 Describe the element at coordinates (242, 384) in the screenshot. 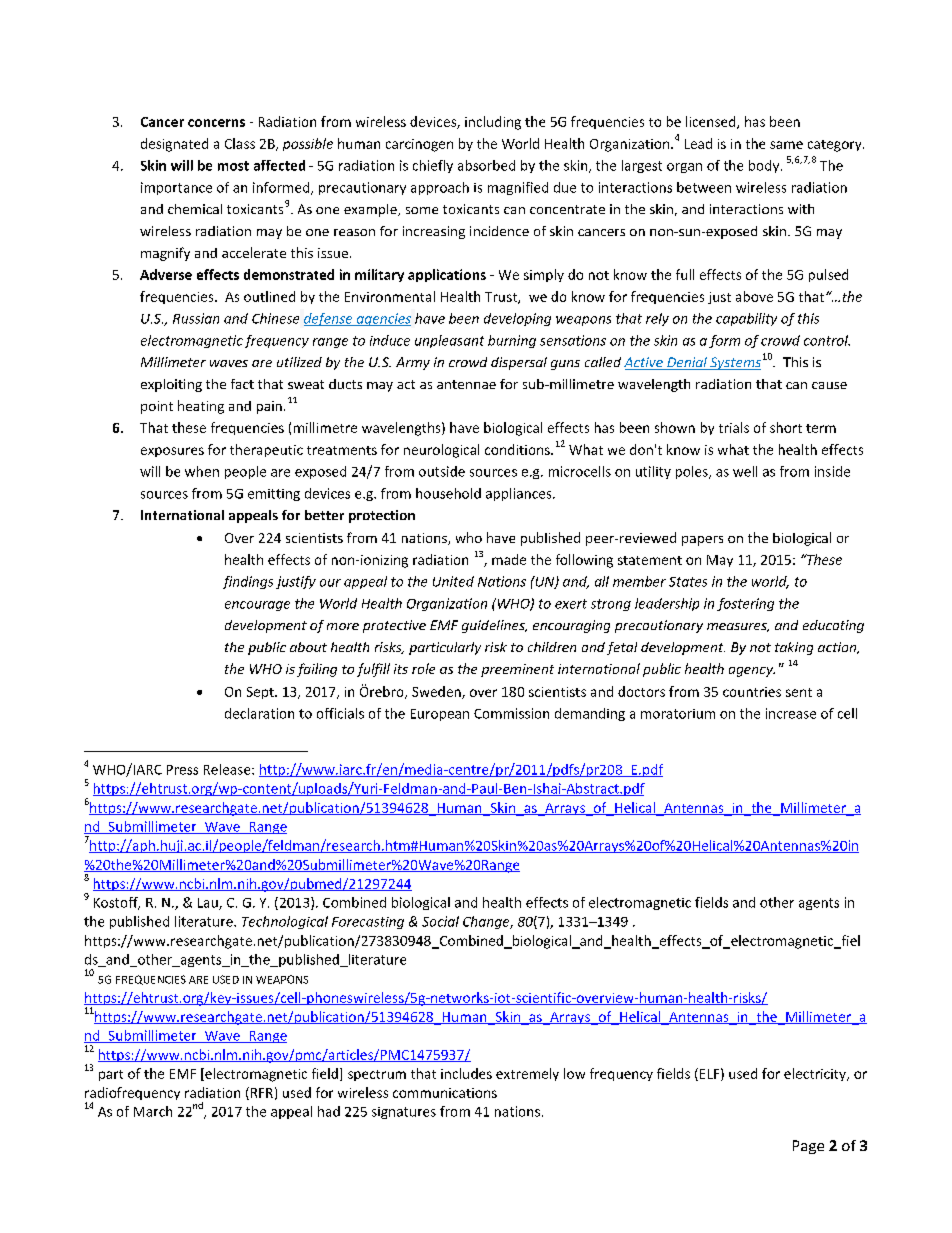

I see `fact` at that location.
